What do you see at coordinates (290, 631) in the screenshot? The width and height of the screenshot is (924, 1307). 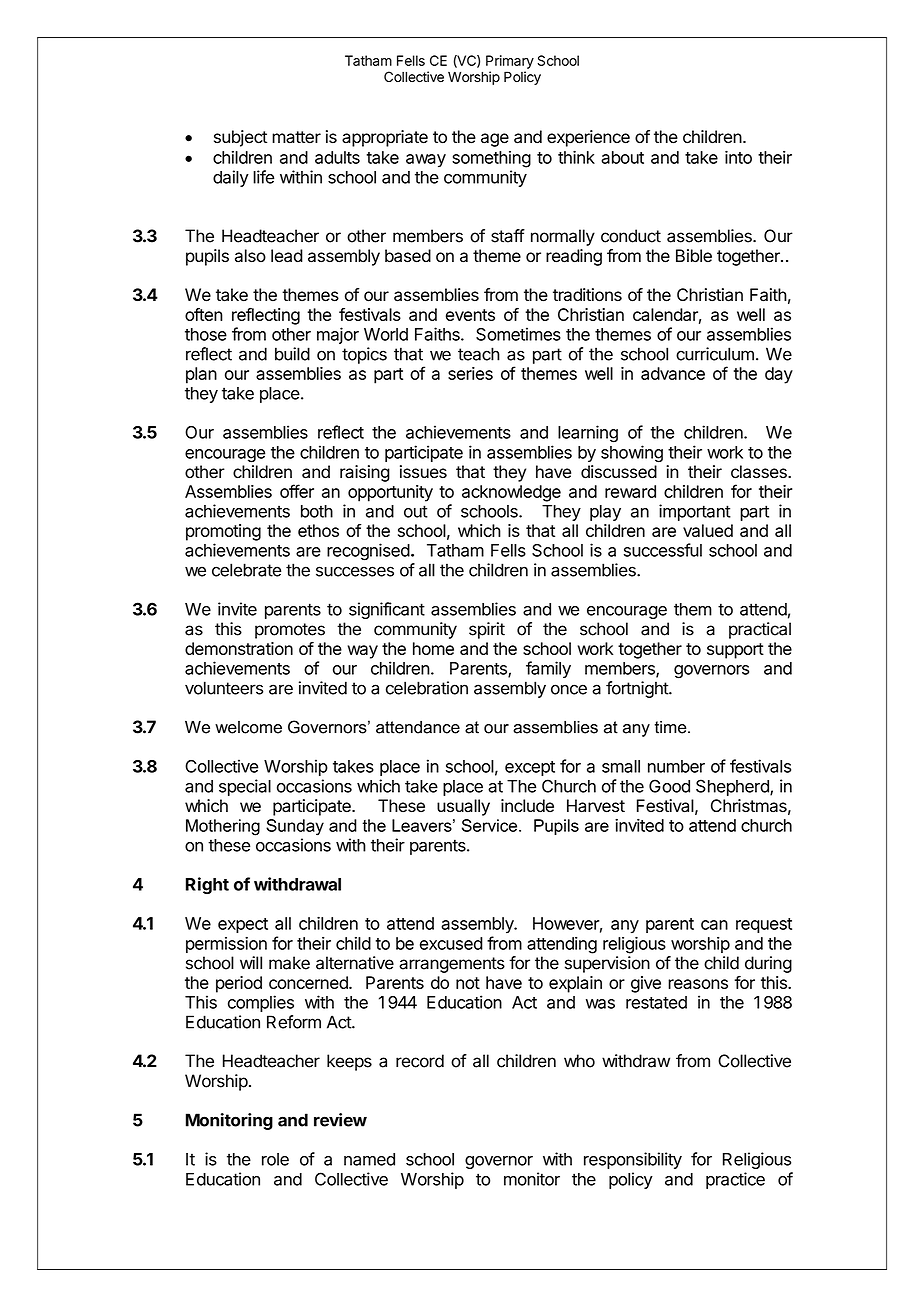 I see `promotes` at bounding box center [290, 631].
